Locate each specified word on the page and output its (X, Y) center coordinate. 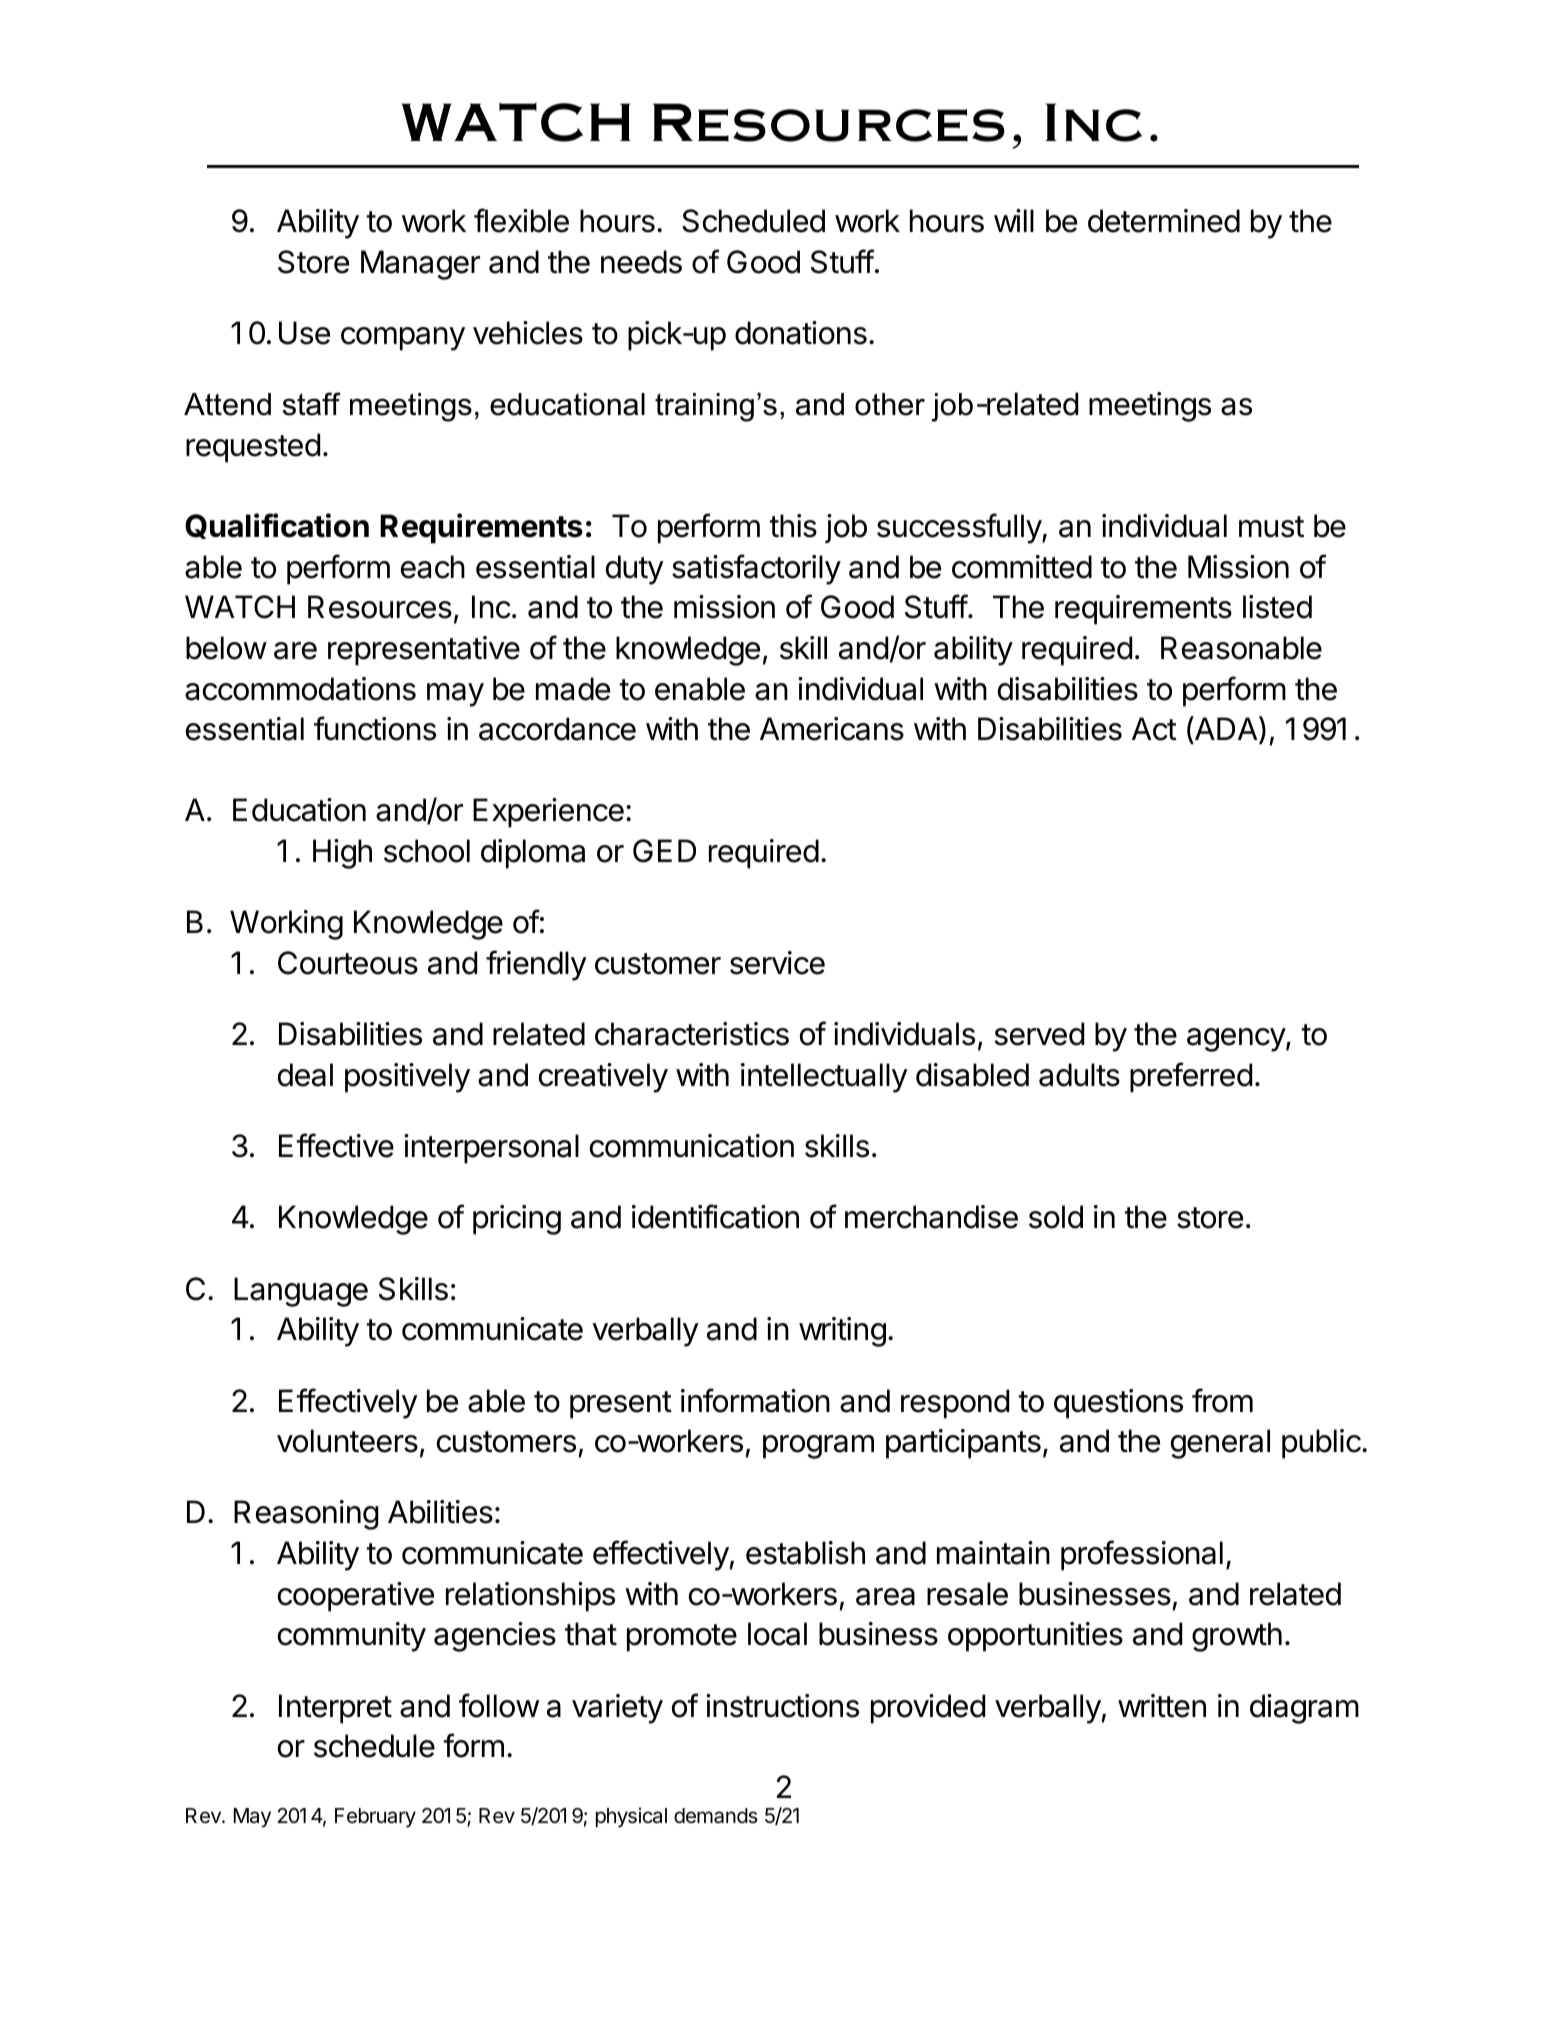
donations (801, 333)
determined (1164, 221)
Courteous (348, 963)
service (777, 963)
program (818, 1447)
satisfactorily (756, 569)
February (375, 1818)
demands (716, 1816)
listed (1277, 607)
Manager (420, 265)
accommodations (300, 689)
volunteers (347, 1441)
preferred (1191, 1077)
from (1222, 1400)
